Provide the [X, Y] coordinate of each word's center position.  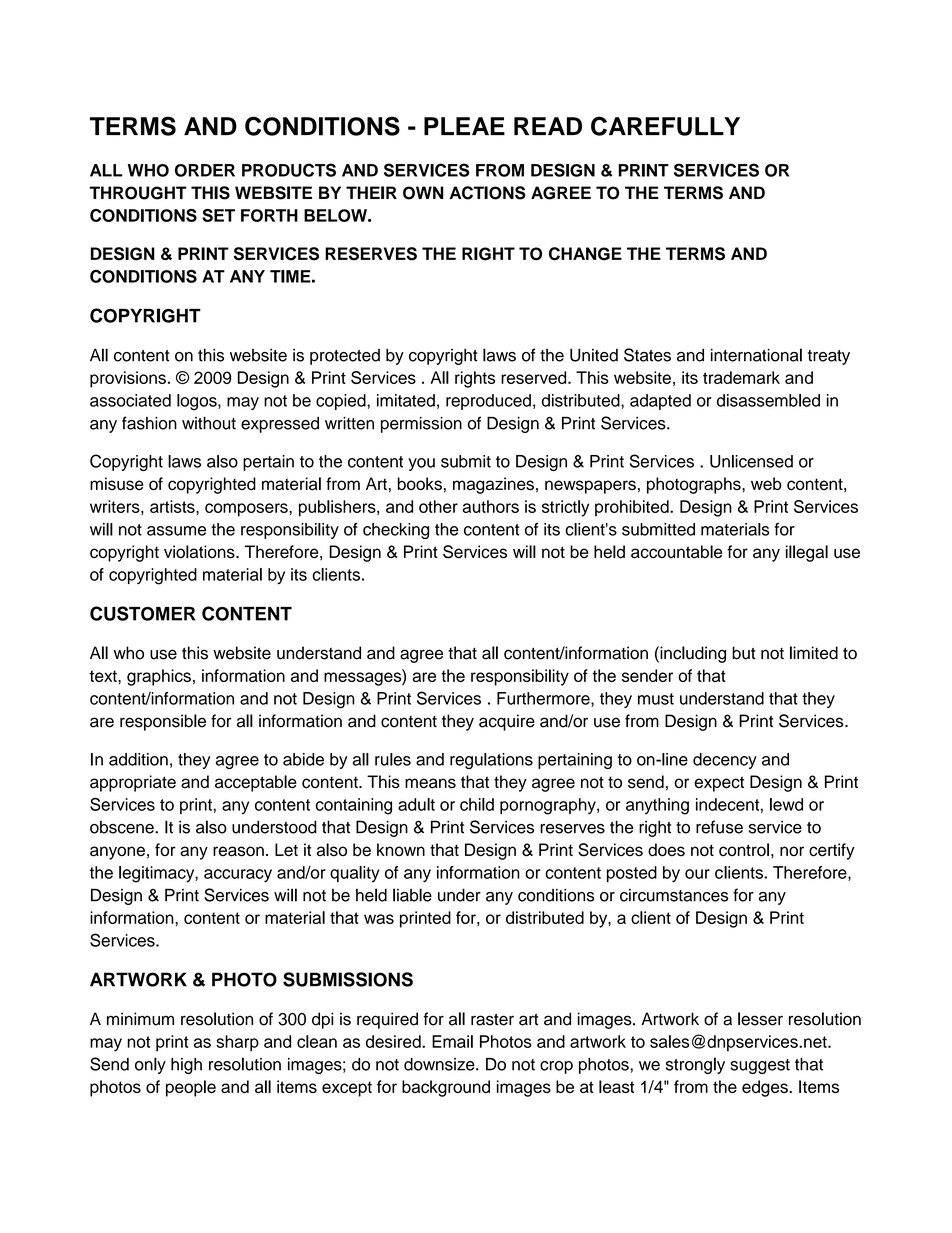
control [744, 850]
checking [396, 531]
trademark [741, 377]
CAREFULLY [665, 126]
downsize [440, 1064]
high [186, 1066]
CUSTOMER [142, 613]
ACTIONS [488, 193]
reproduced [488, 402]
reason [238, 851]
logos [198, 402]
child [477, 804]
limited [814, 653]
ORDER [205, 170]
